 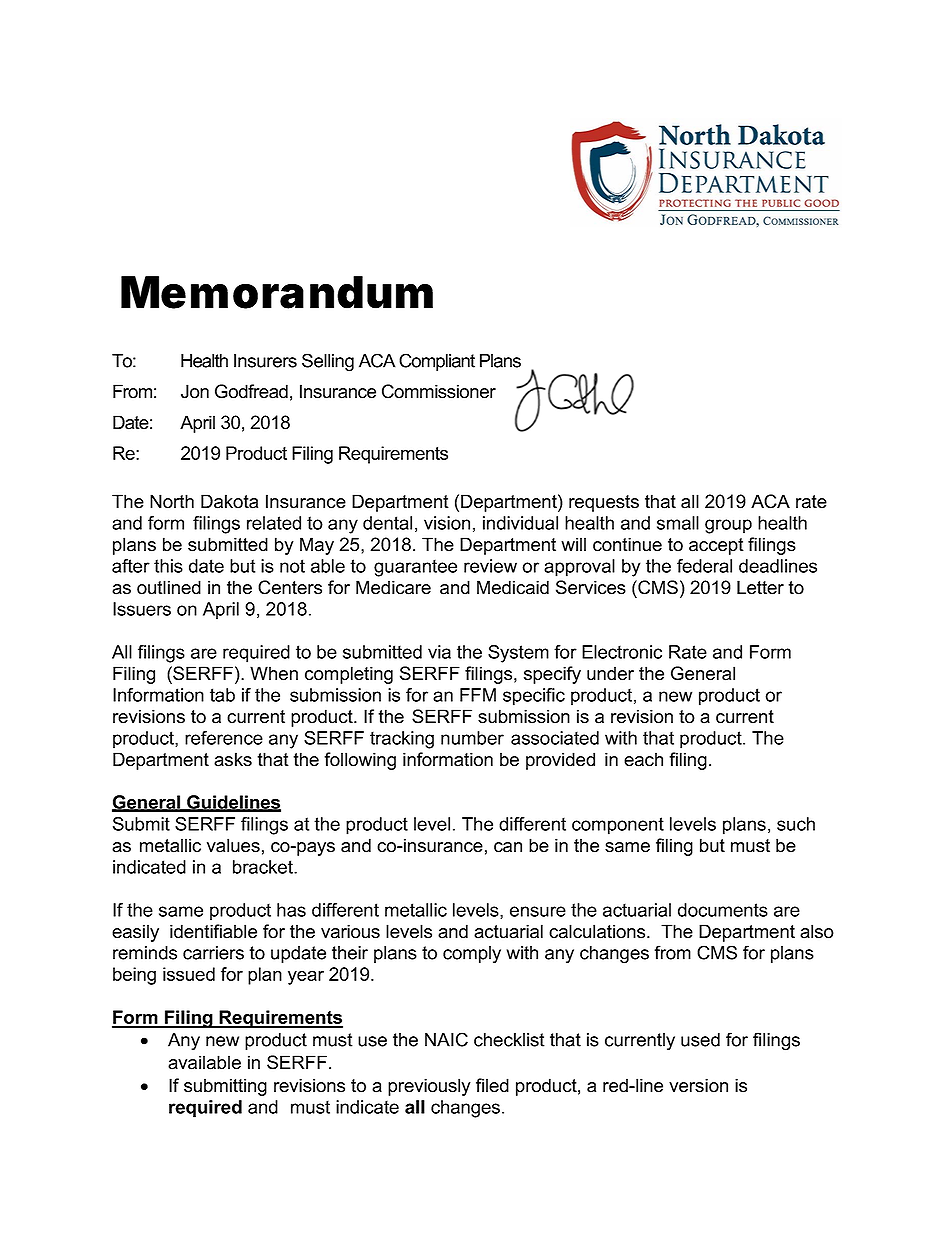 What do you see at coordinates (189, 974) in the screenshot?
I see `issued` at bounding box center [189, 974].
